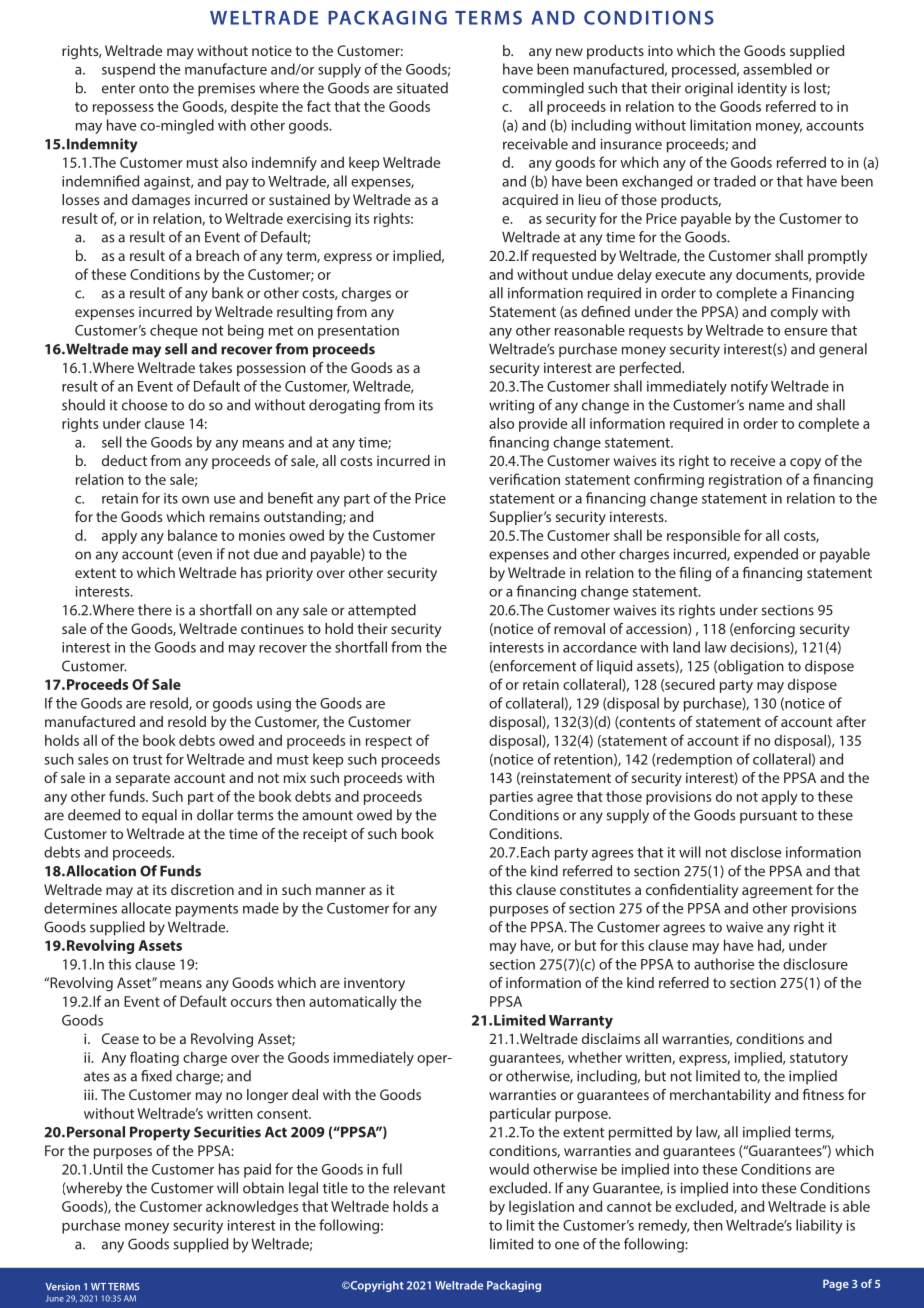  I want to click on onto, so click(154, 89).
